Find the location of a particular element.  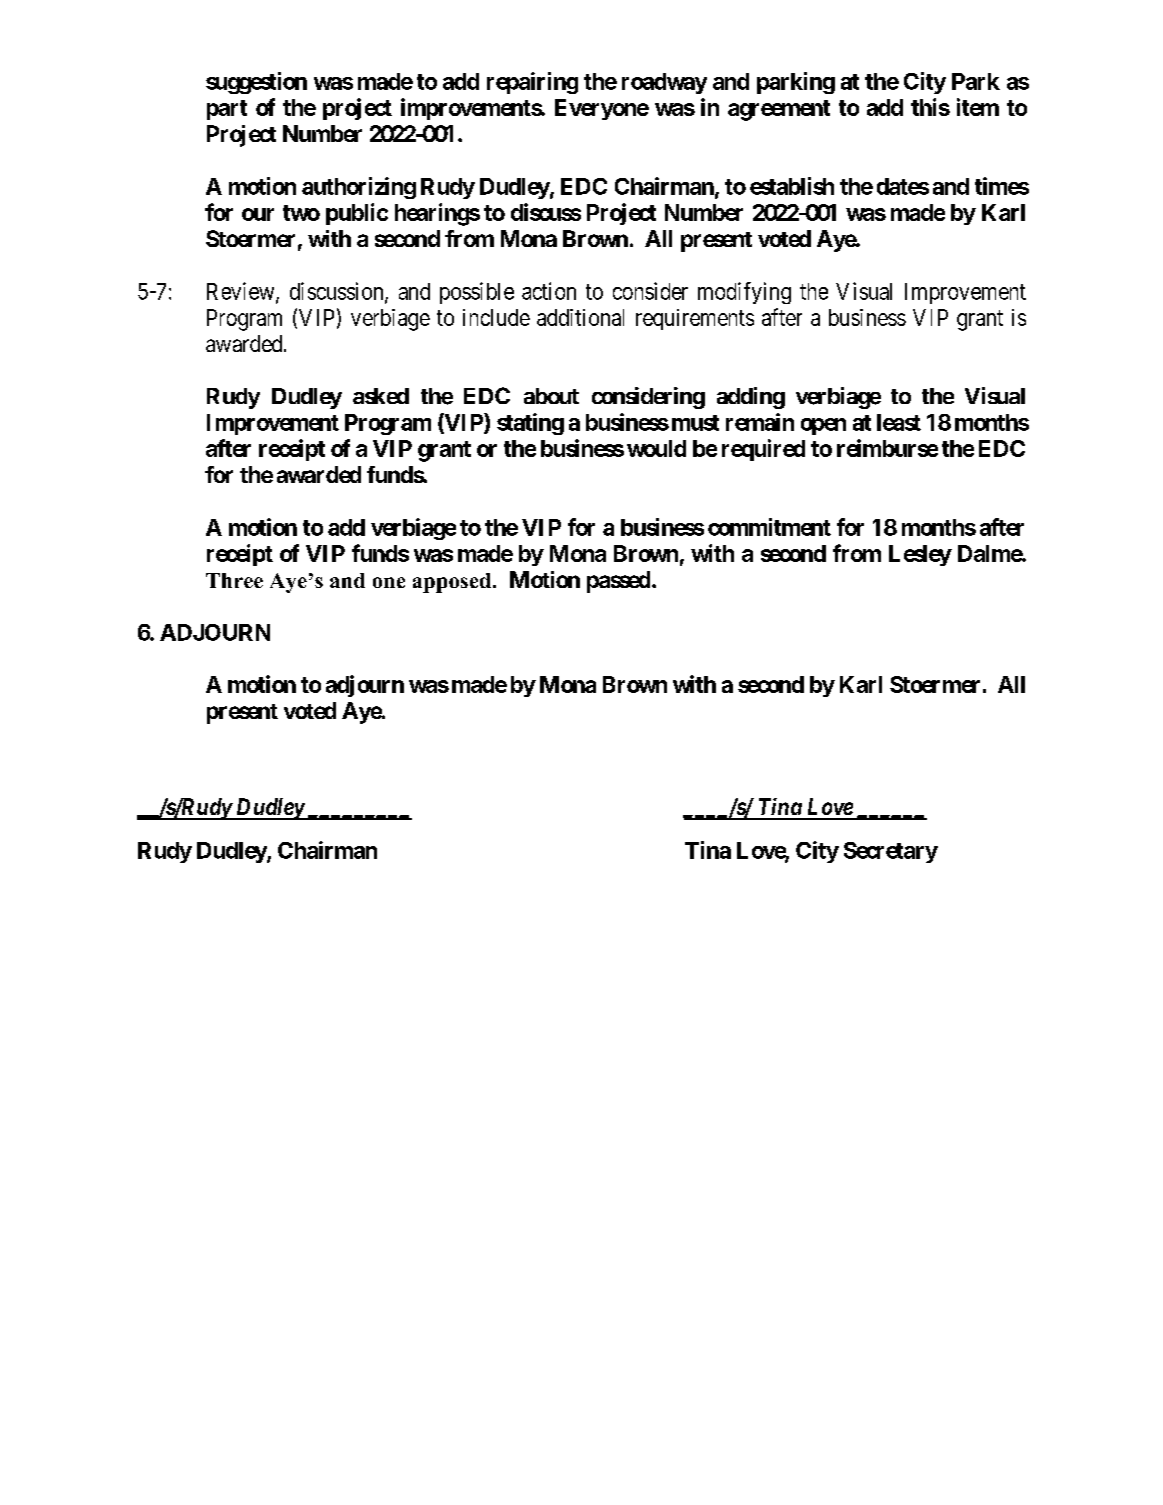

roadway is located at coordinates (664, 83).
